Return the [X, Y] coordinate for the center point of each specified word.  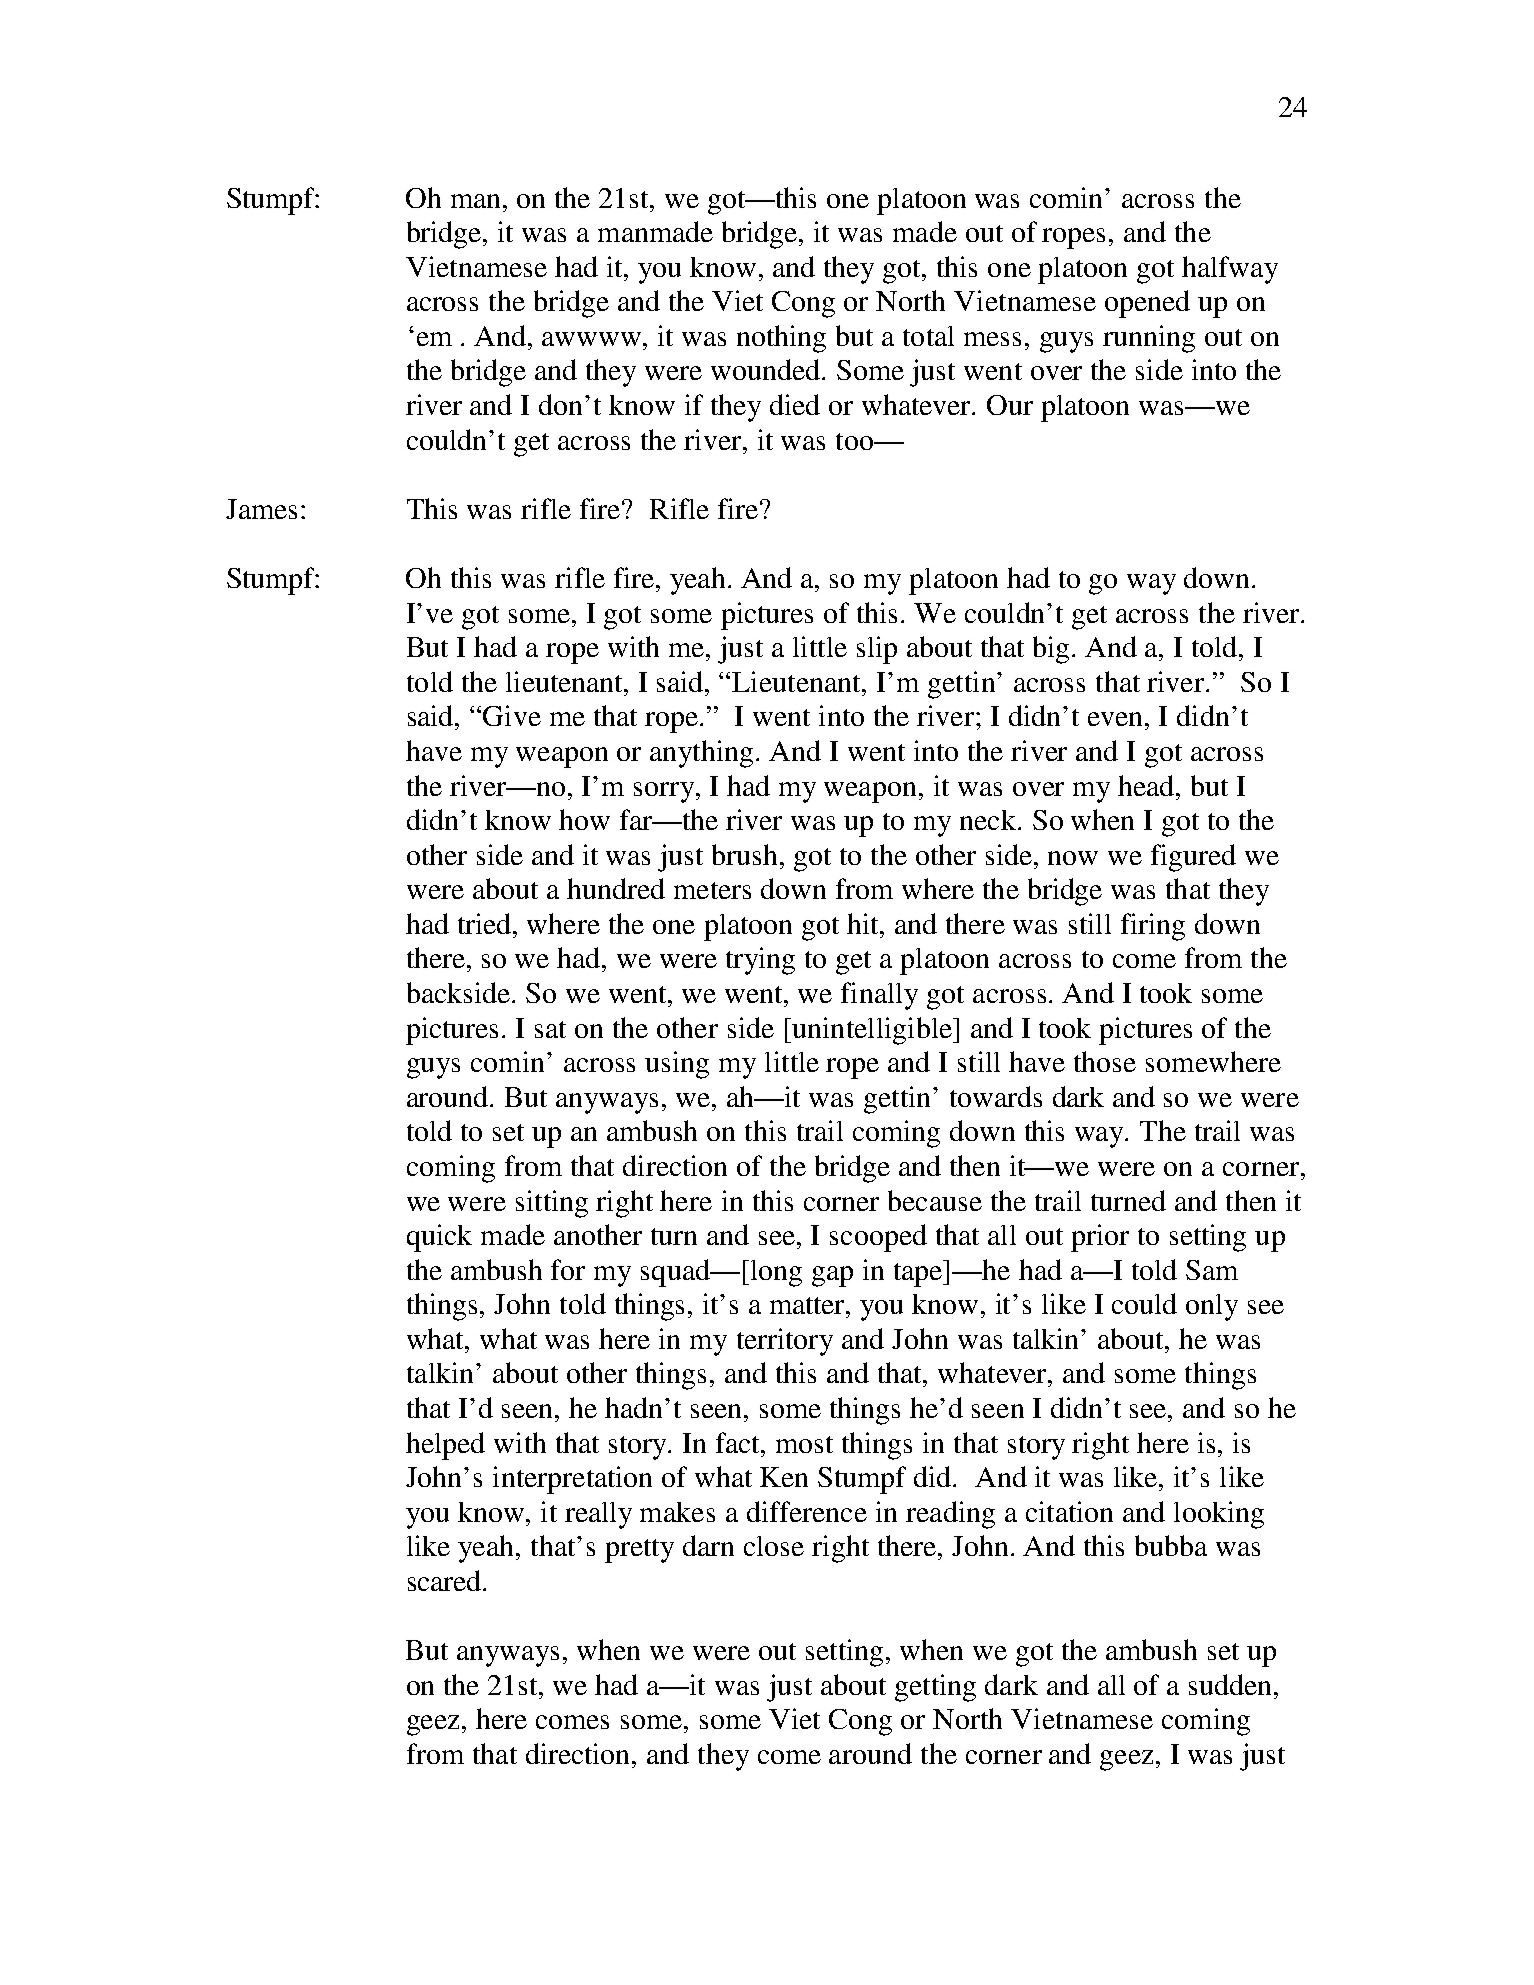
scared [446, 1580]
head [1147, 785]
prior [1100, 1238]
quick [439, 1238]
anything [703, 754]
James [261, 509]
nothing [781, 339]
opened [1147, 304]
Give [512, 715]
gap [832, 1276]
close [774, 1546]
